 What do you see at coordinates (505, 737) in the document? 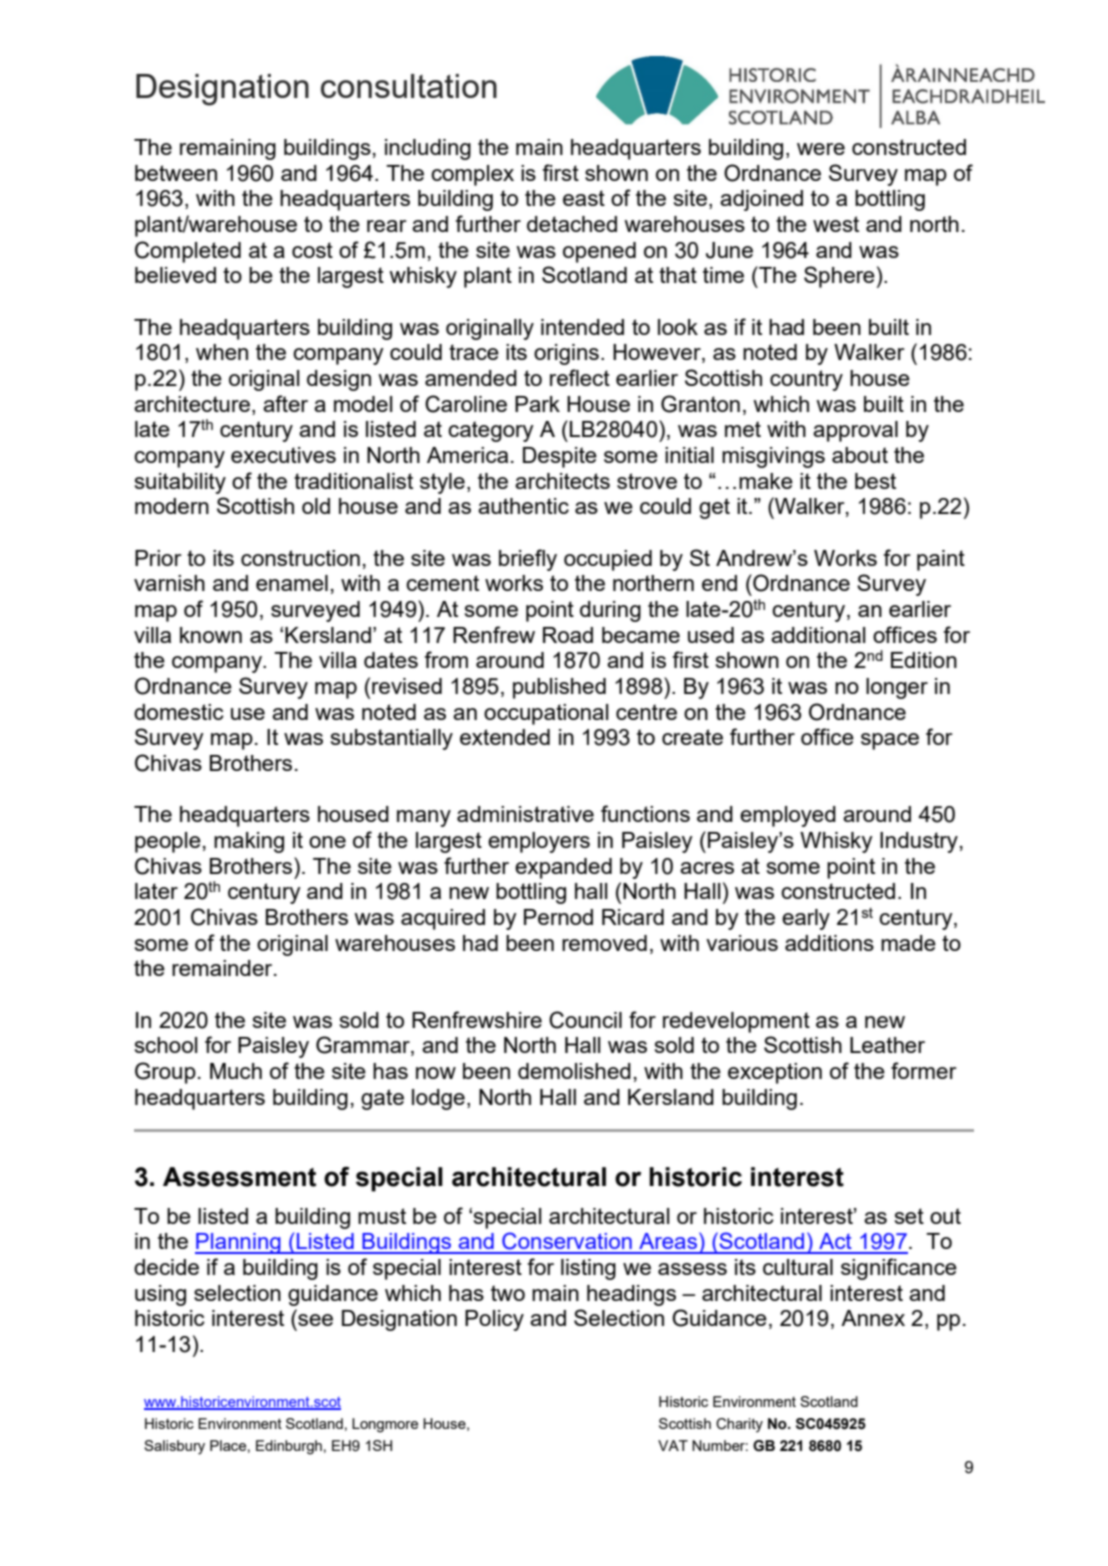
I see `extended` at bounding box center [505, 737].
